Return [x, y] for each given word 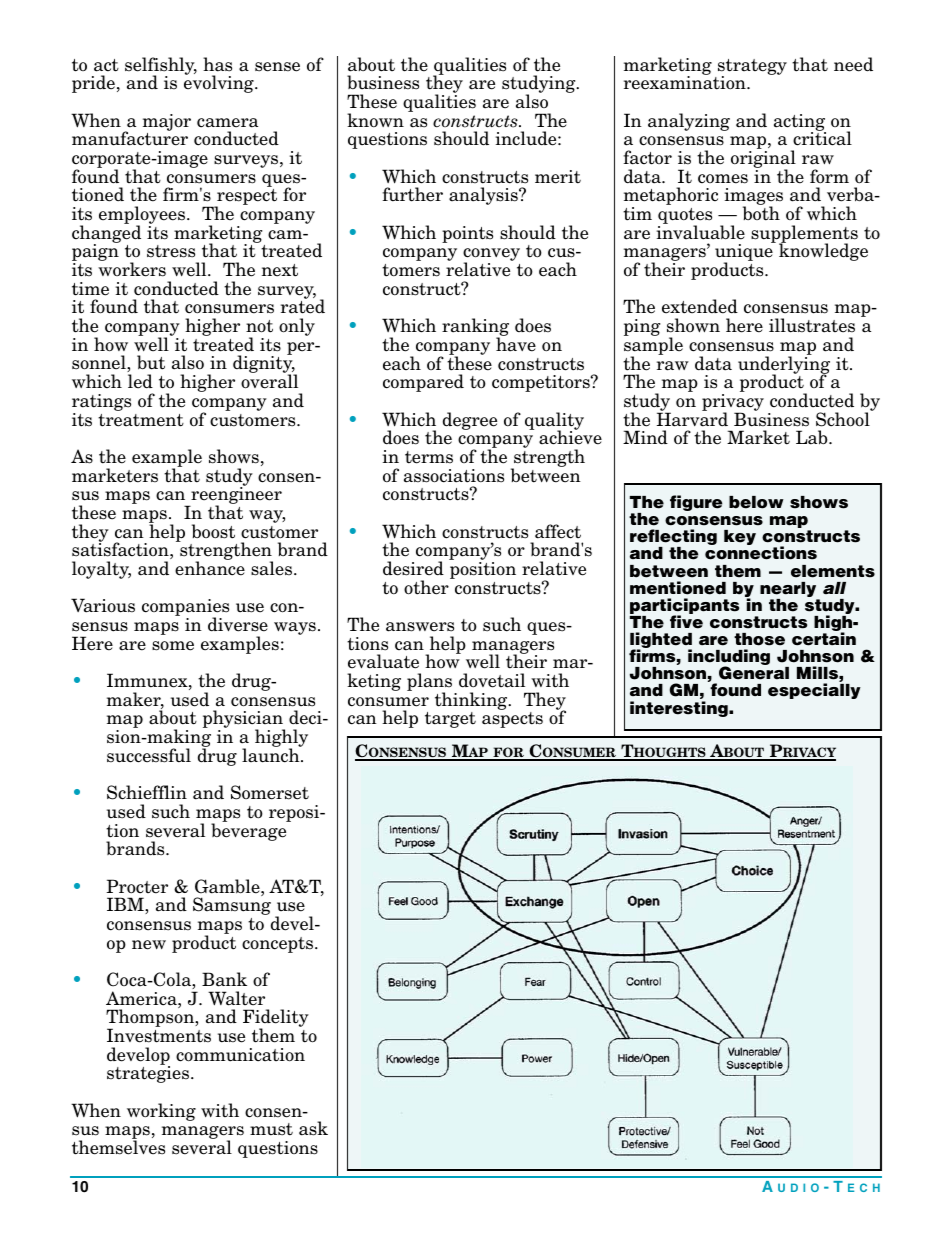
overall [269, 381]
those [759, 639]
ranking [475, 328]
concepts [277, 945]
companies [185, 609]
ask [313, 1128]
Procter [137, 886]
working [161, 1112]
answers [420, 627]
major [167, 122]
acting [800, 123]
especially [814, 691]
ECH [864, 1187]
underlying [784, 365]
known [375, 120]
